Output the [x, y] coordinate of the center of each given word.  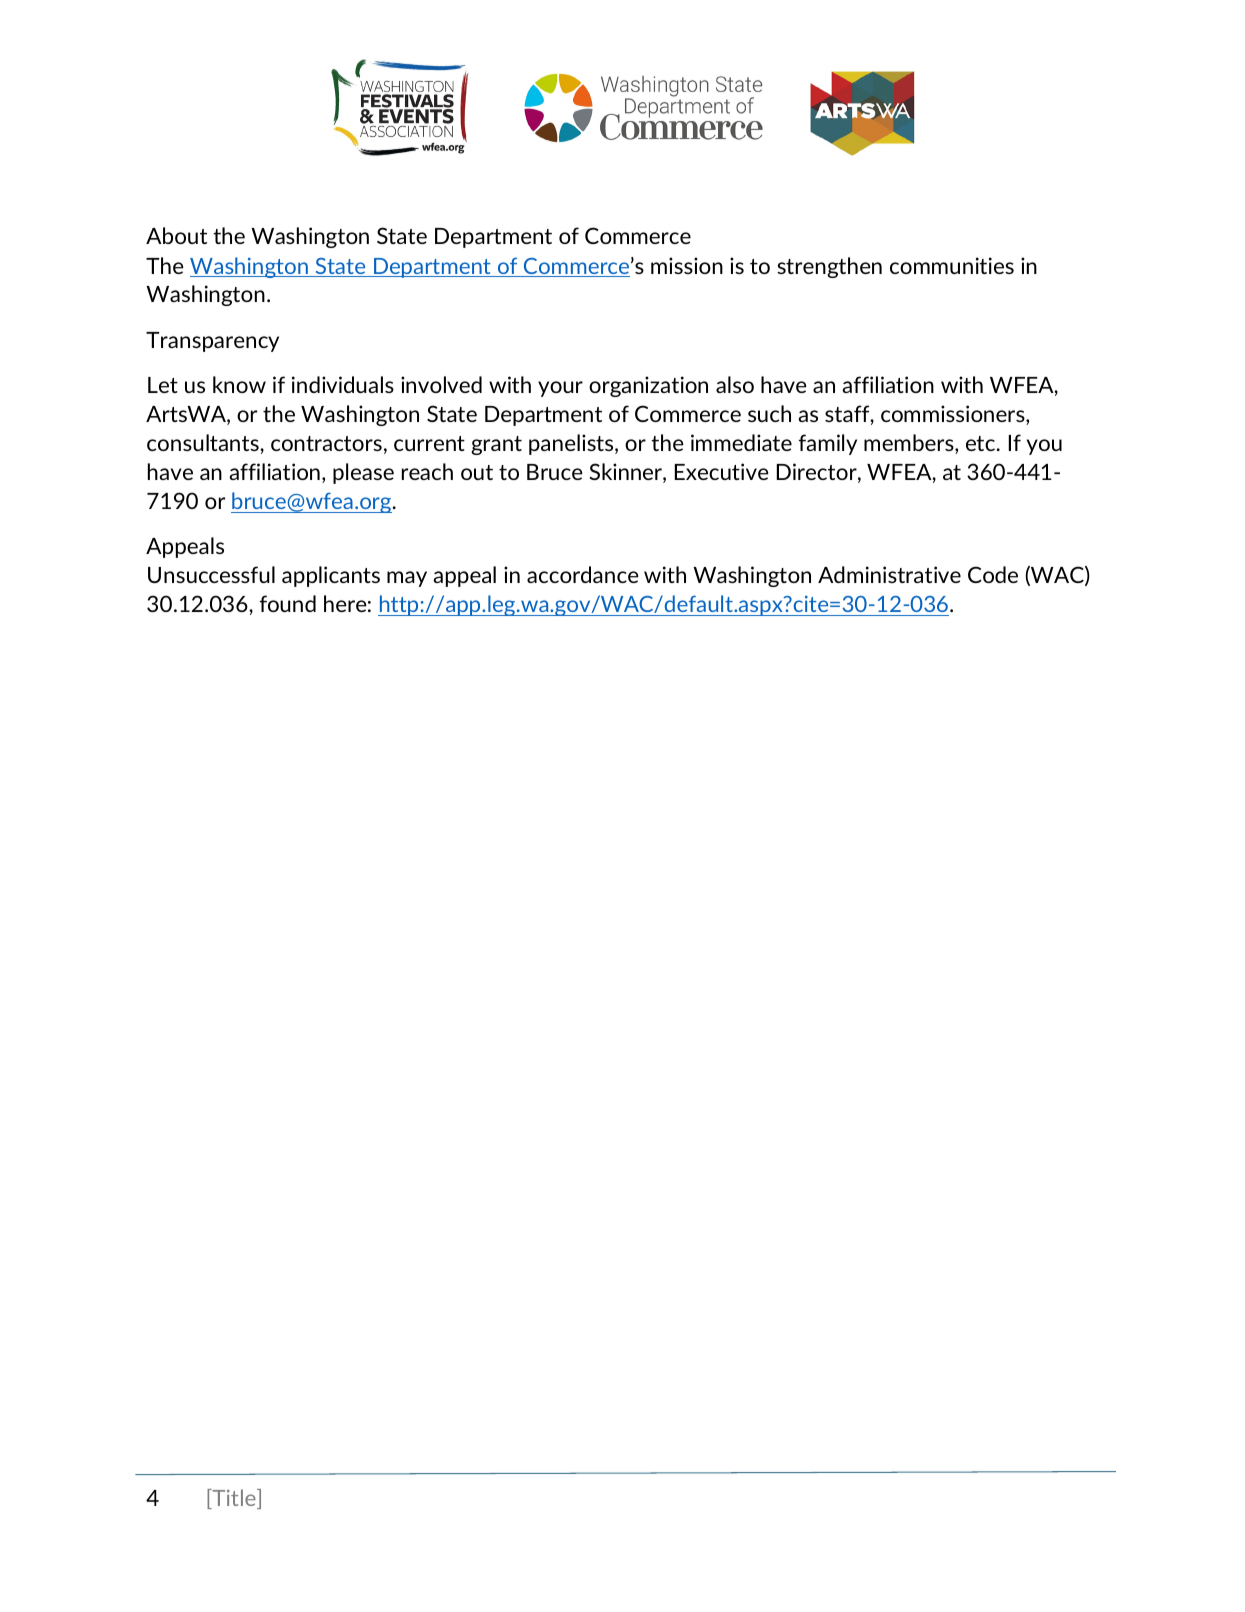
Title [234, 1499]
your [560, 389]
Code [993, 574]
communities [952, 265]
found [287, 603]
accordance [583, 574]
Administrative [889, 574]
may [407, 579]
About [176, 235]
